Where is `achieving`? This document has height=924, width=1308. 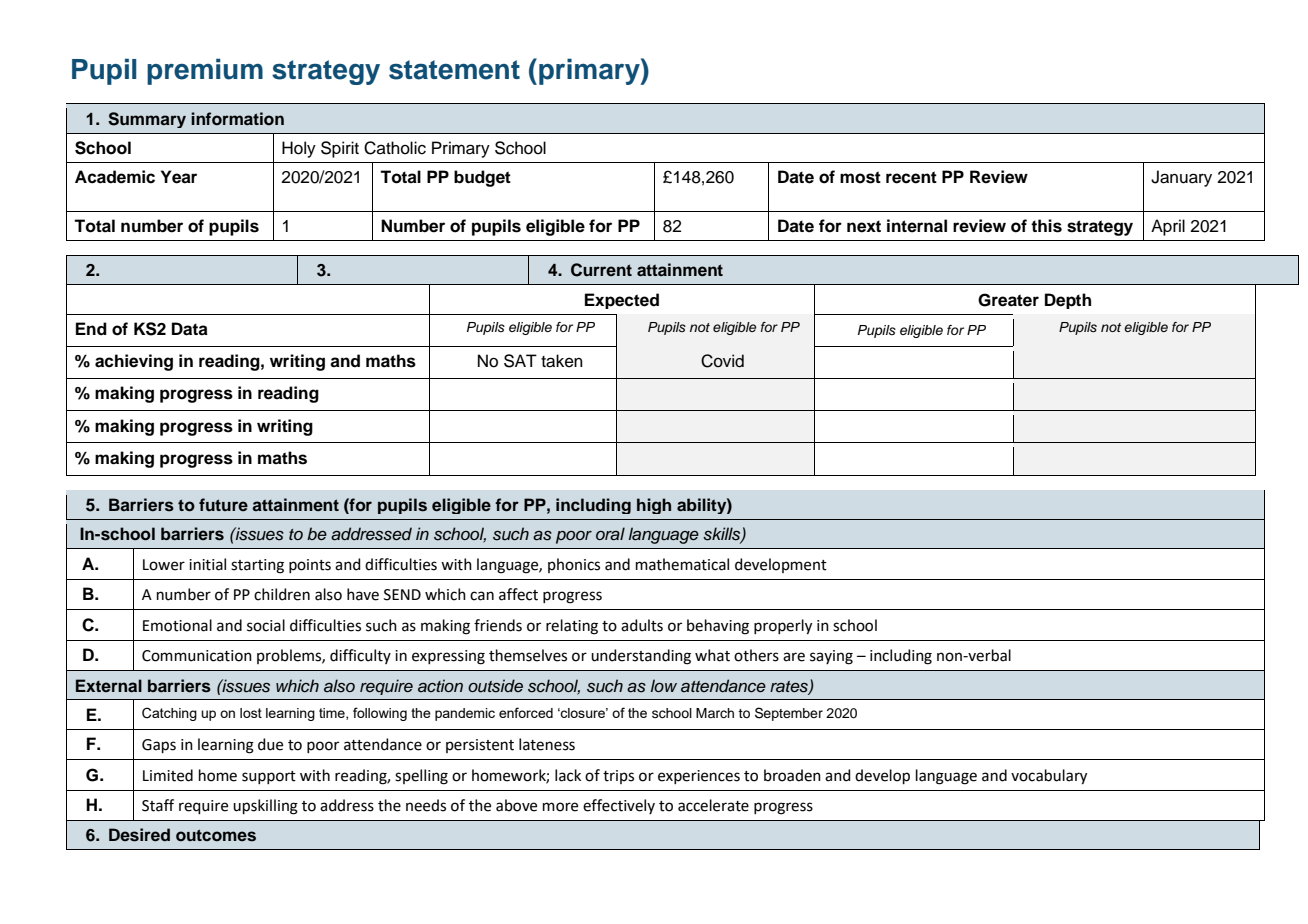 achieving is located at coordinates (134, 362).
